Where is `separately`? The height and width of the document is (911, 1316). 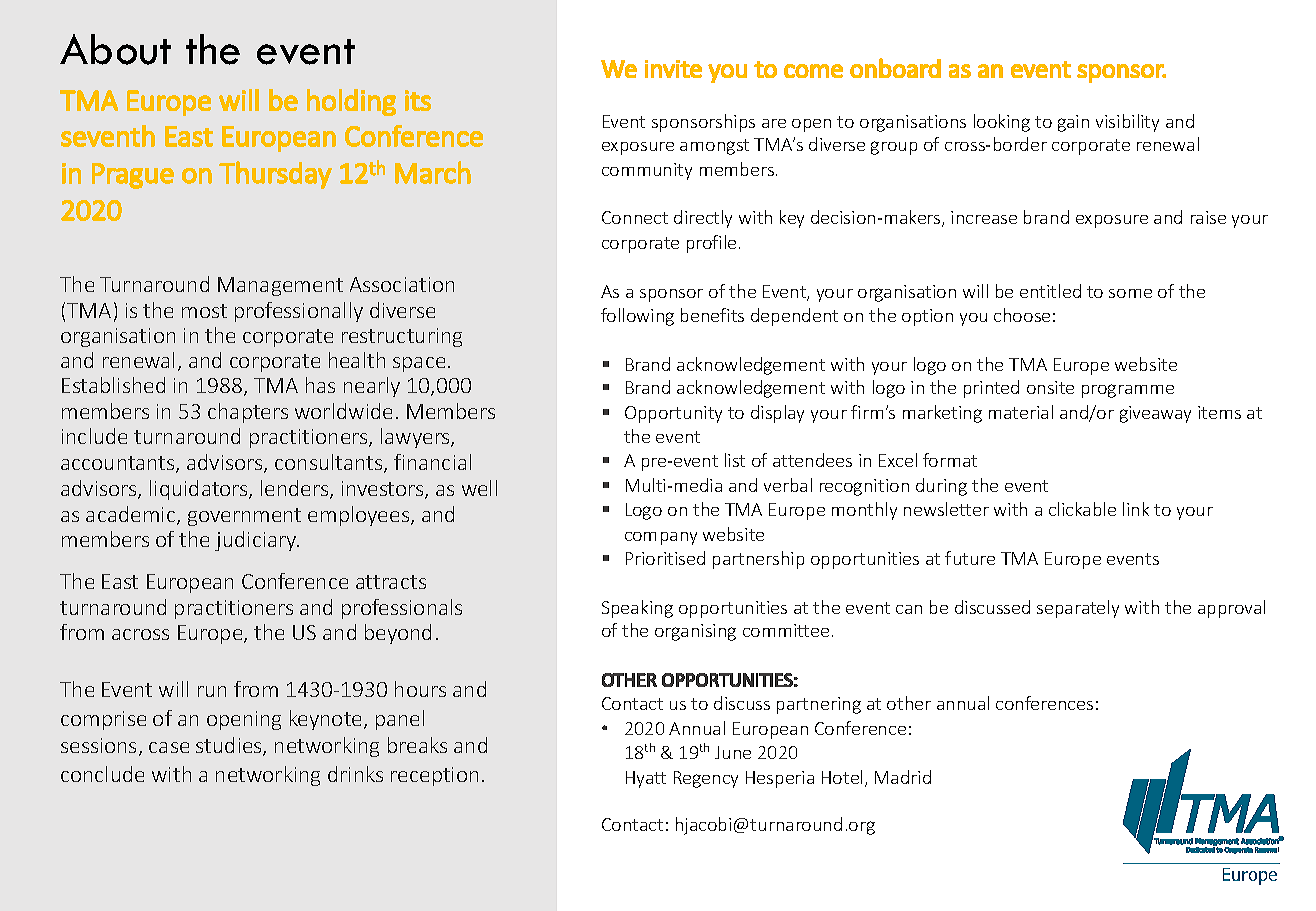
separately is located at coordinates (1078, 609).
